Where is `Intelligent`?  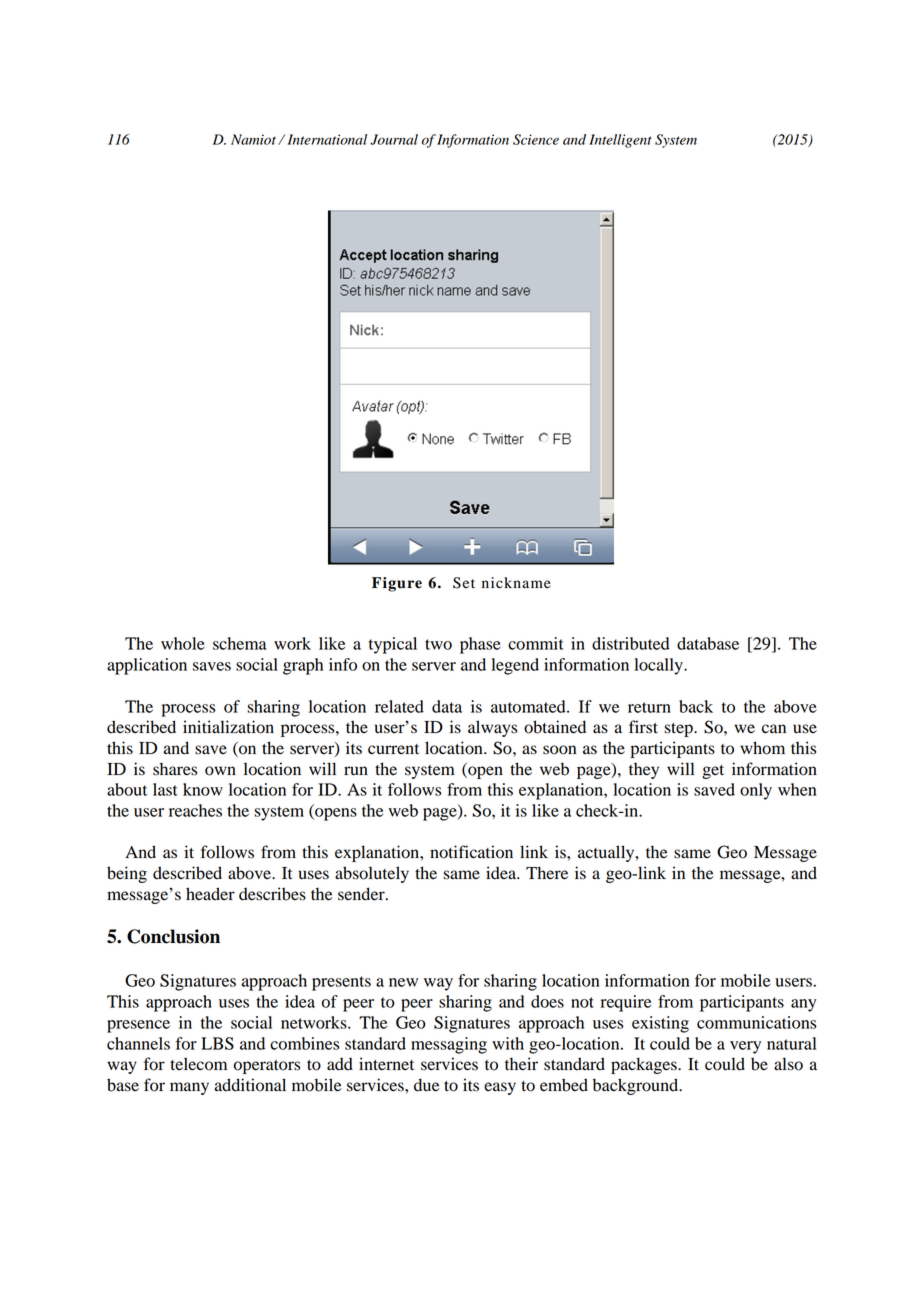
Intelligent is located at coordinates (620, 141).
